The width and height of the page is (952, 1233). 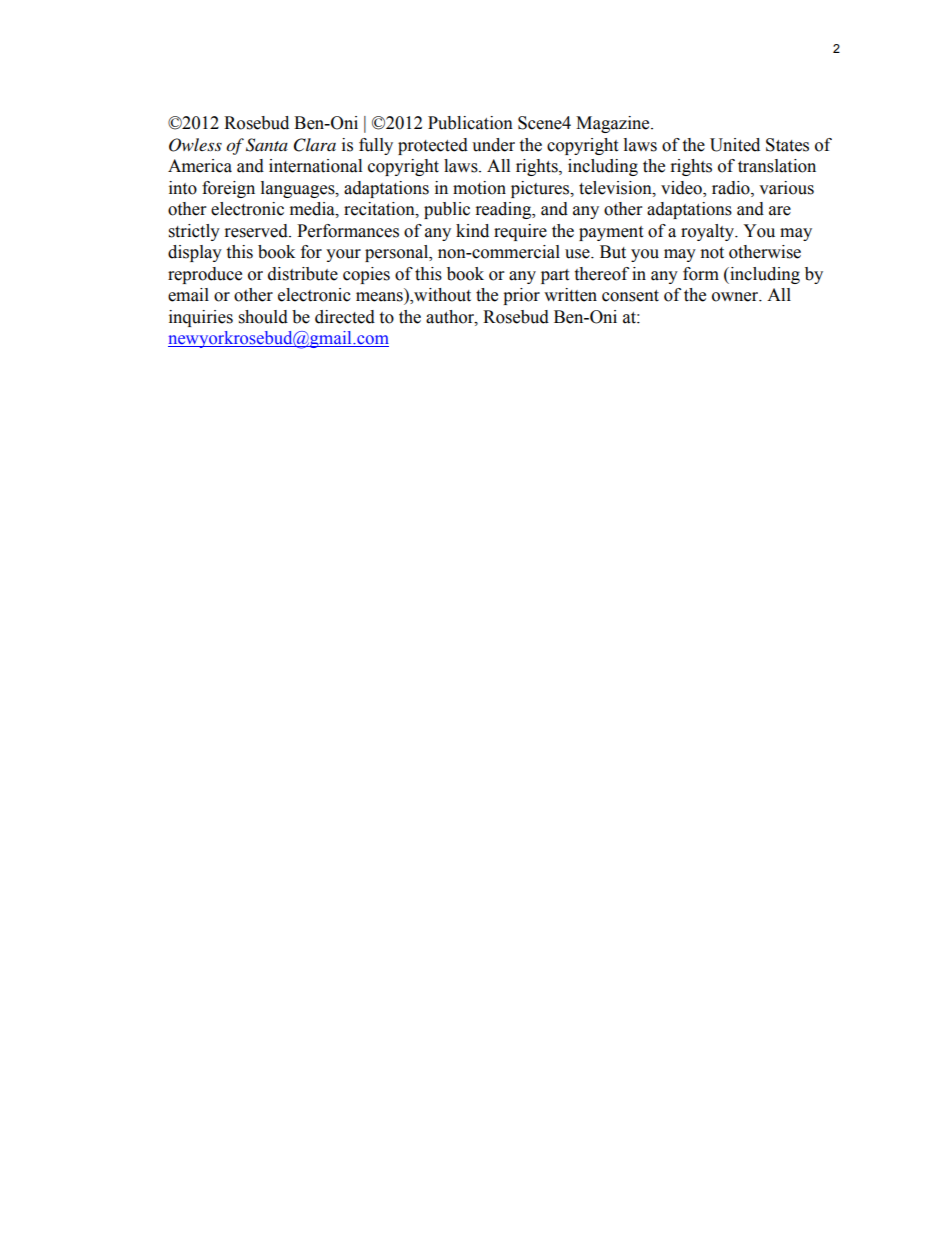 I want to click on owner, so click(x=736, y=297).
